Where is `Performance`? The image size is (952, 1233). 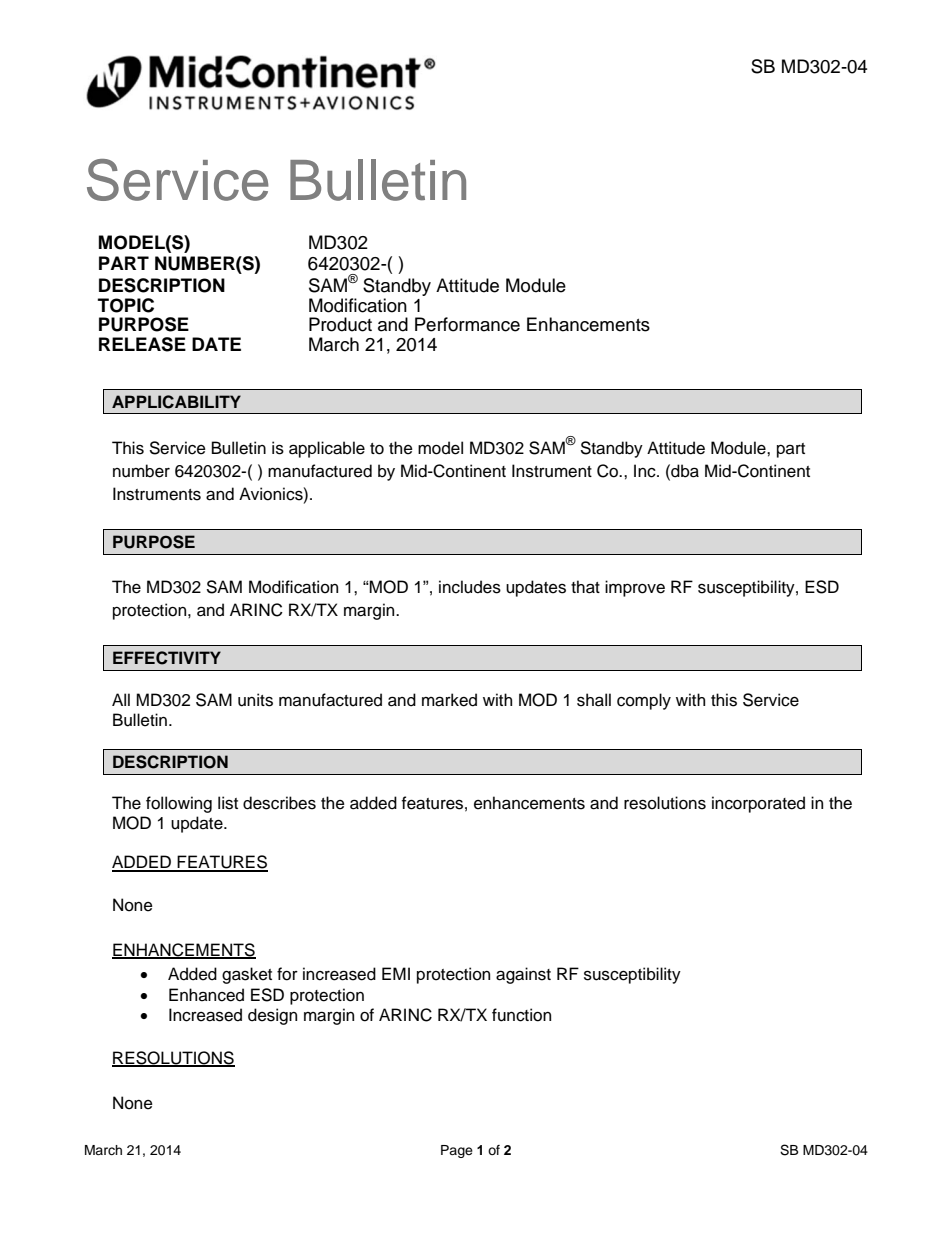 Performance is located at coordinates (467, 324).
